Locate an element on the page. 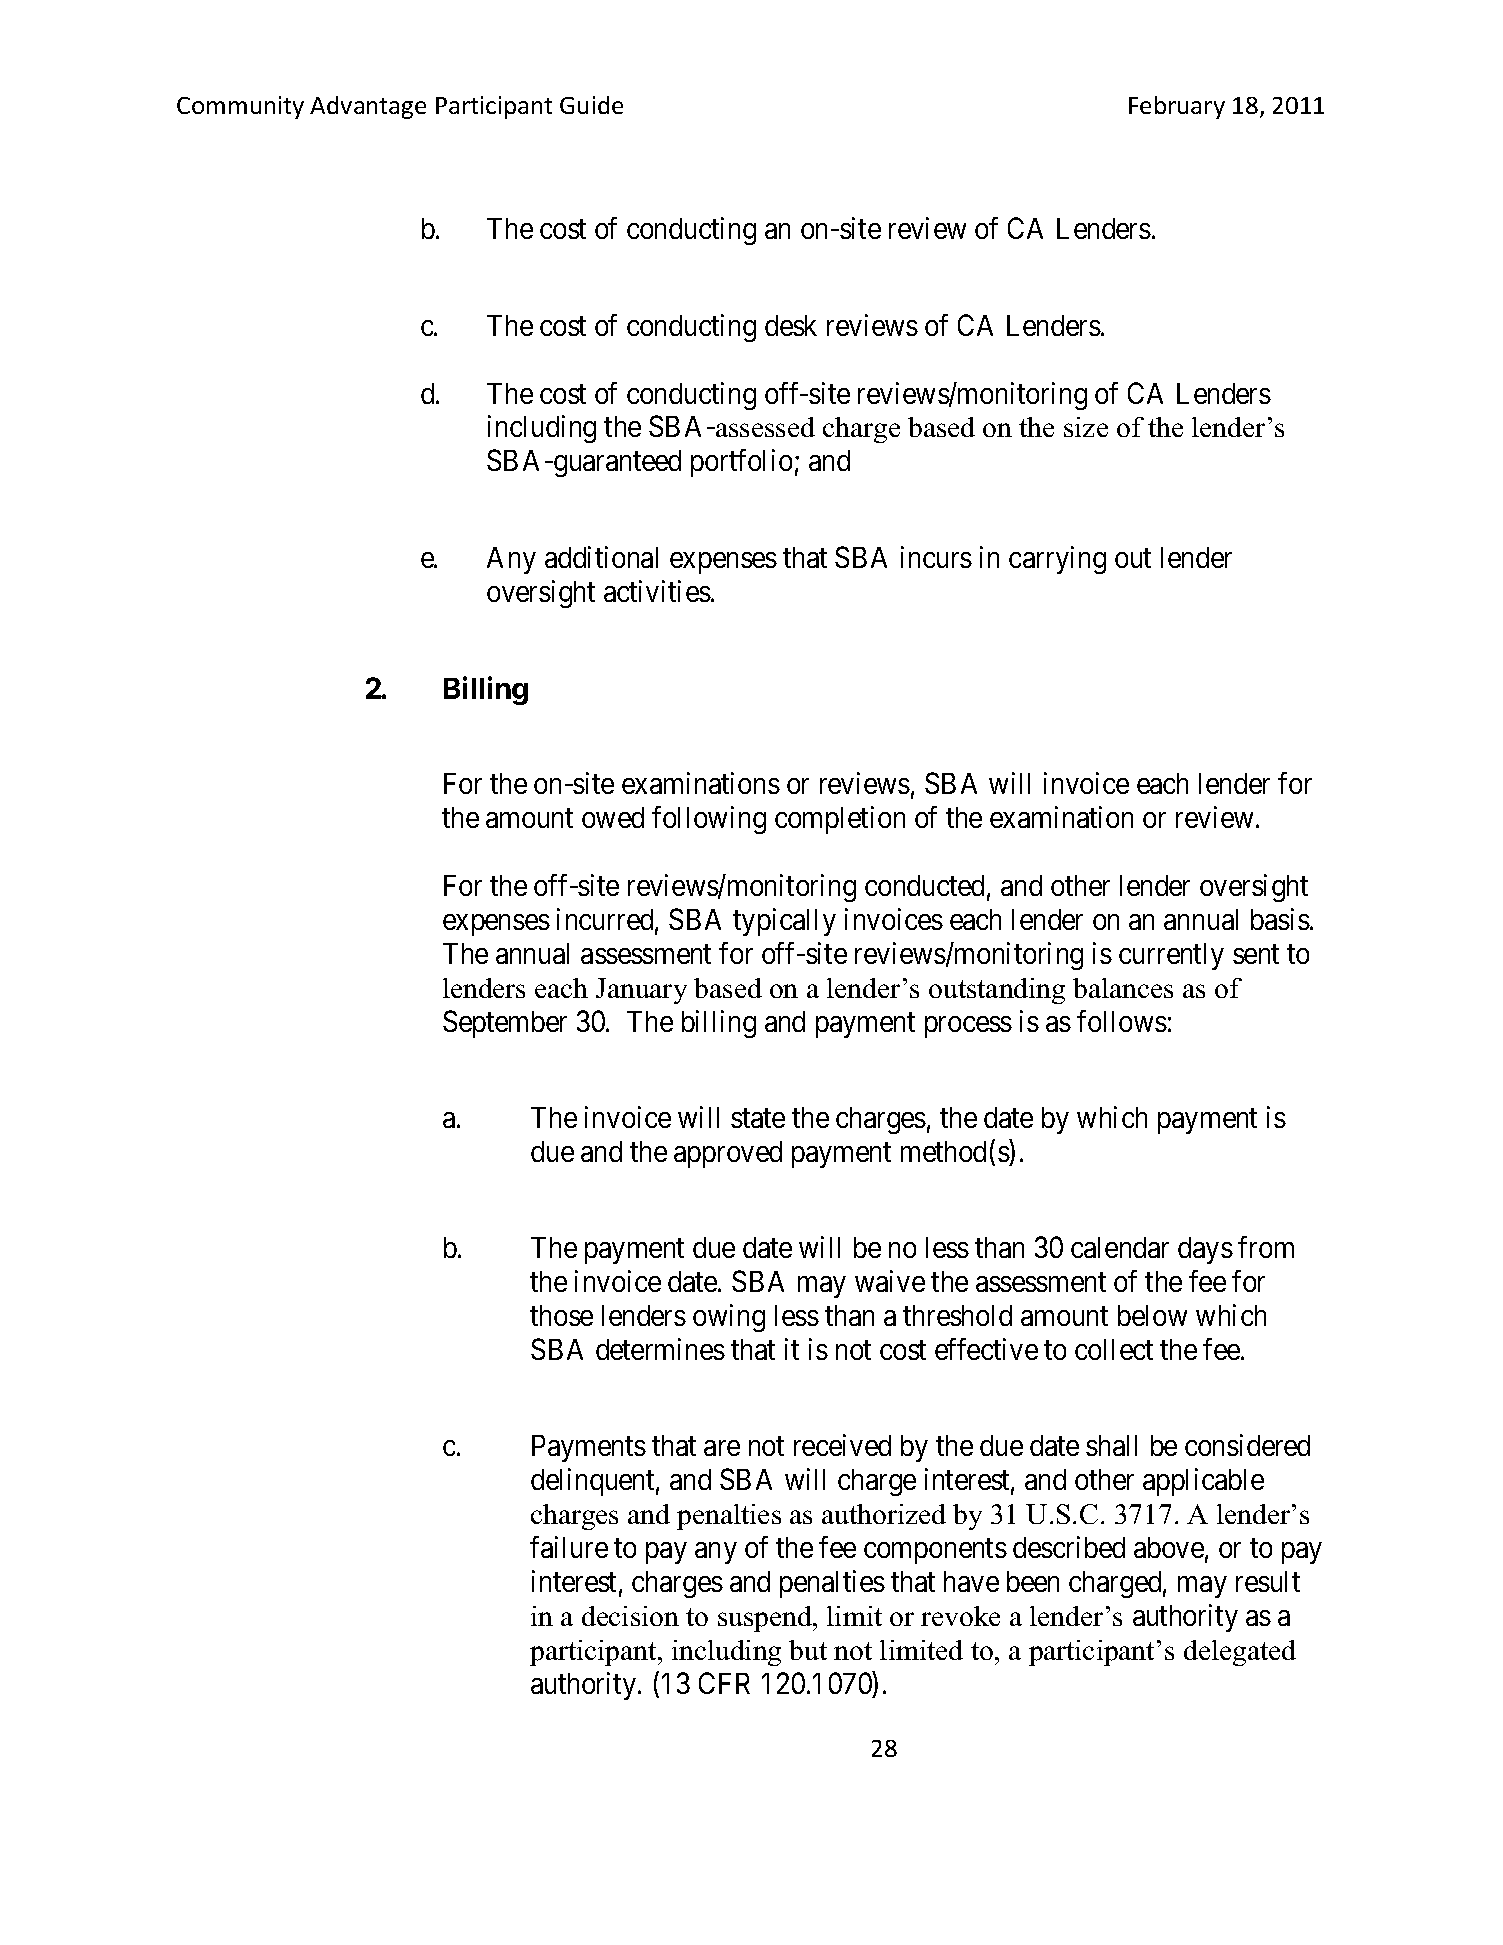 This document has width=1503, height=1945. failure is located at coordinates (569, 1547).
